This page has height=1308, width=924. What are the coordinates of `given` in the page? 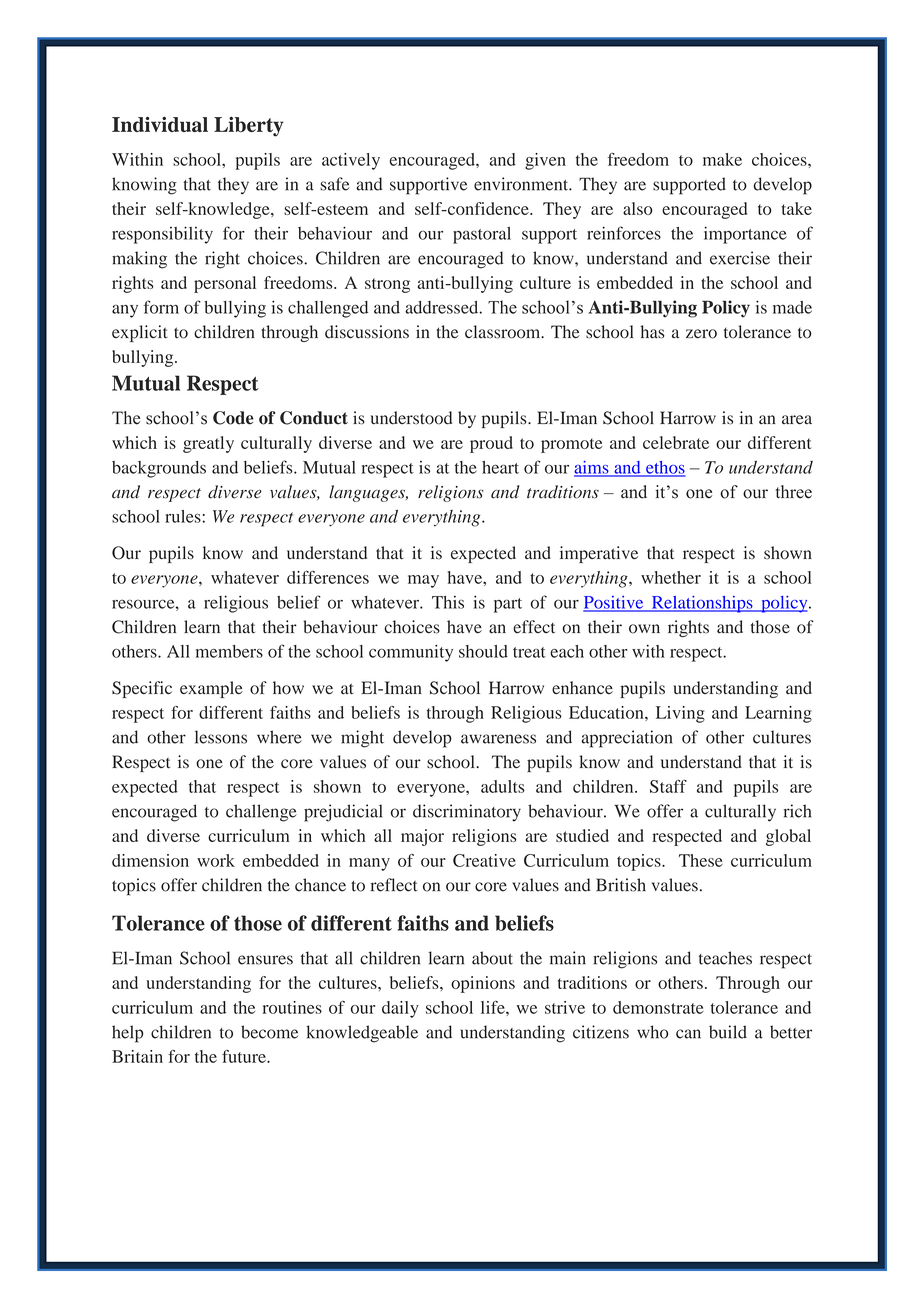 It's located at (545, 161).
